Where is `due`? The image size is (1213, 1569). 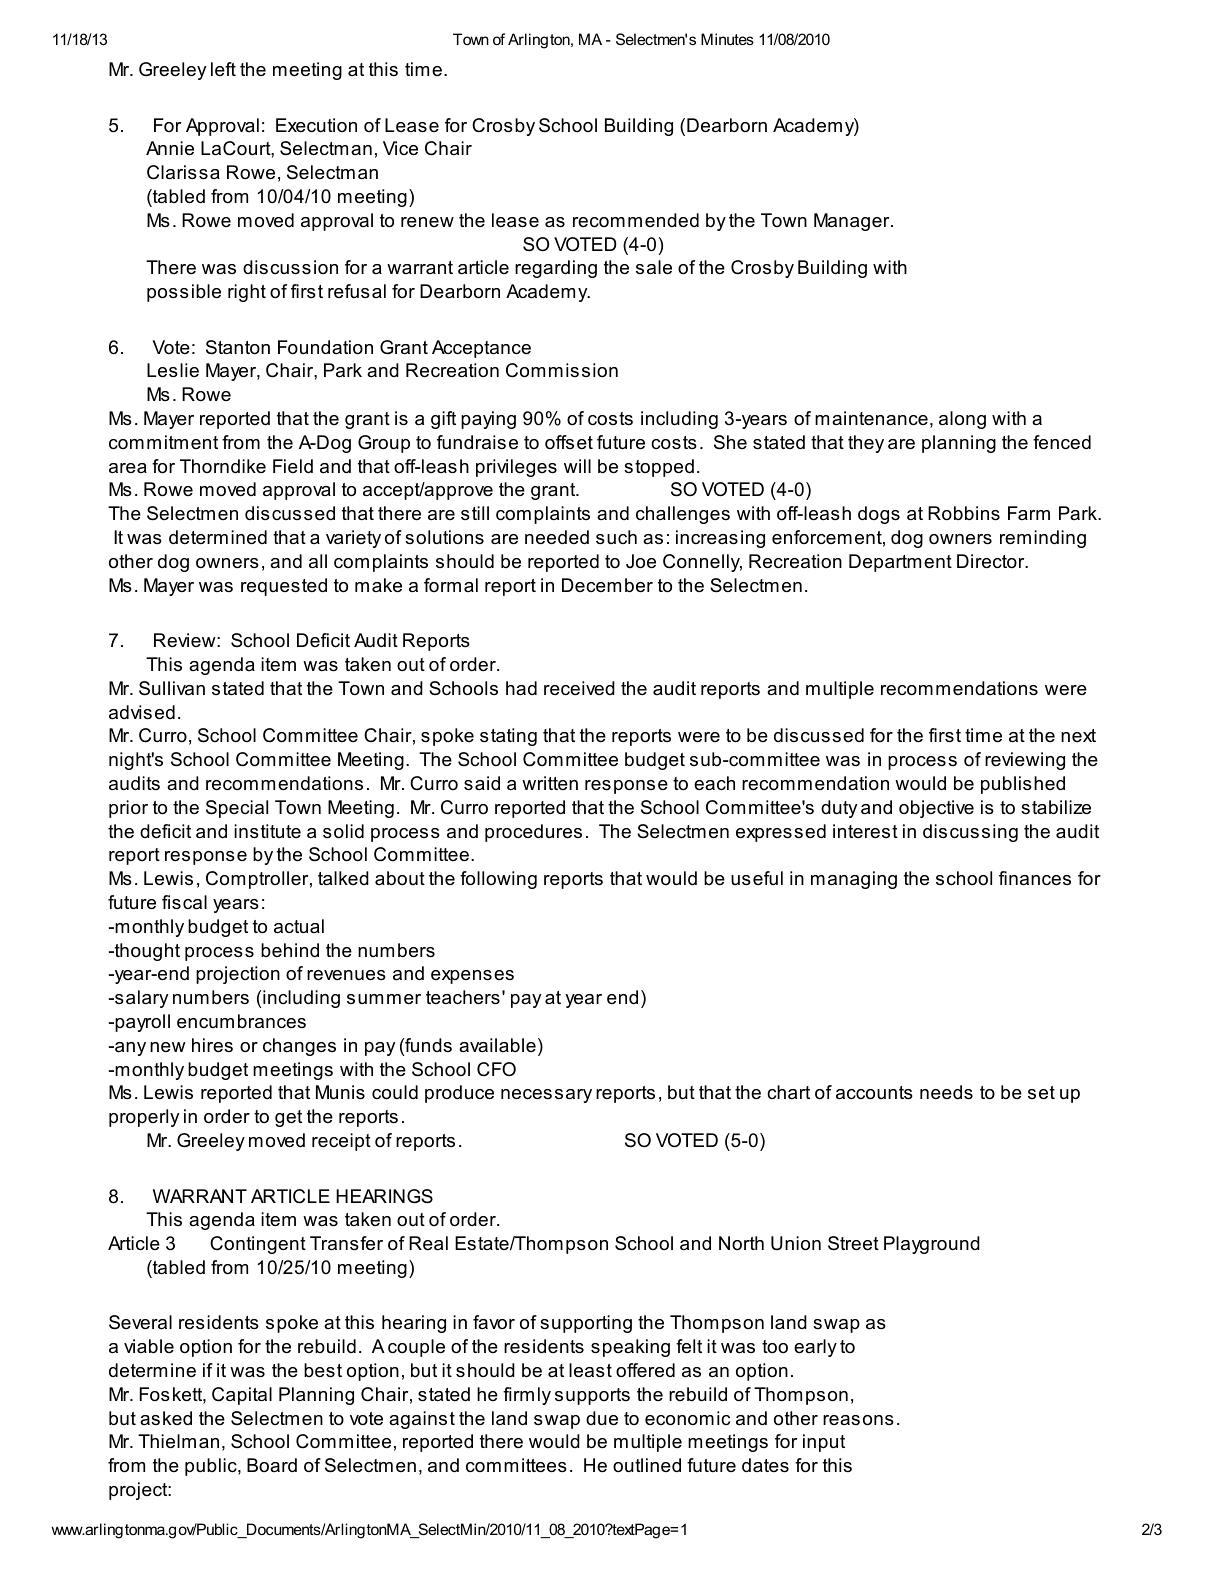 due is located at coordinates (602, 1418).
